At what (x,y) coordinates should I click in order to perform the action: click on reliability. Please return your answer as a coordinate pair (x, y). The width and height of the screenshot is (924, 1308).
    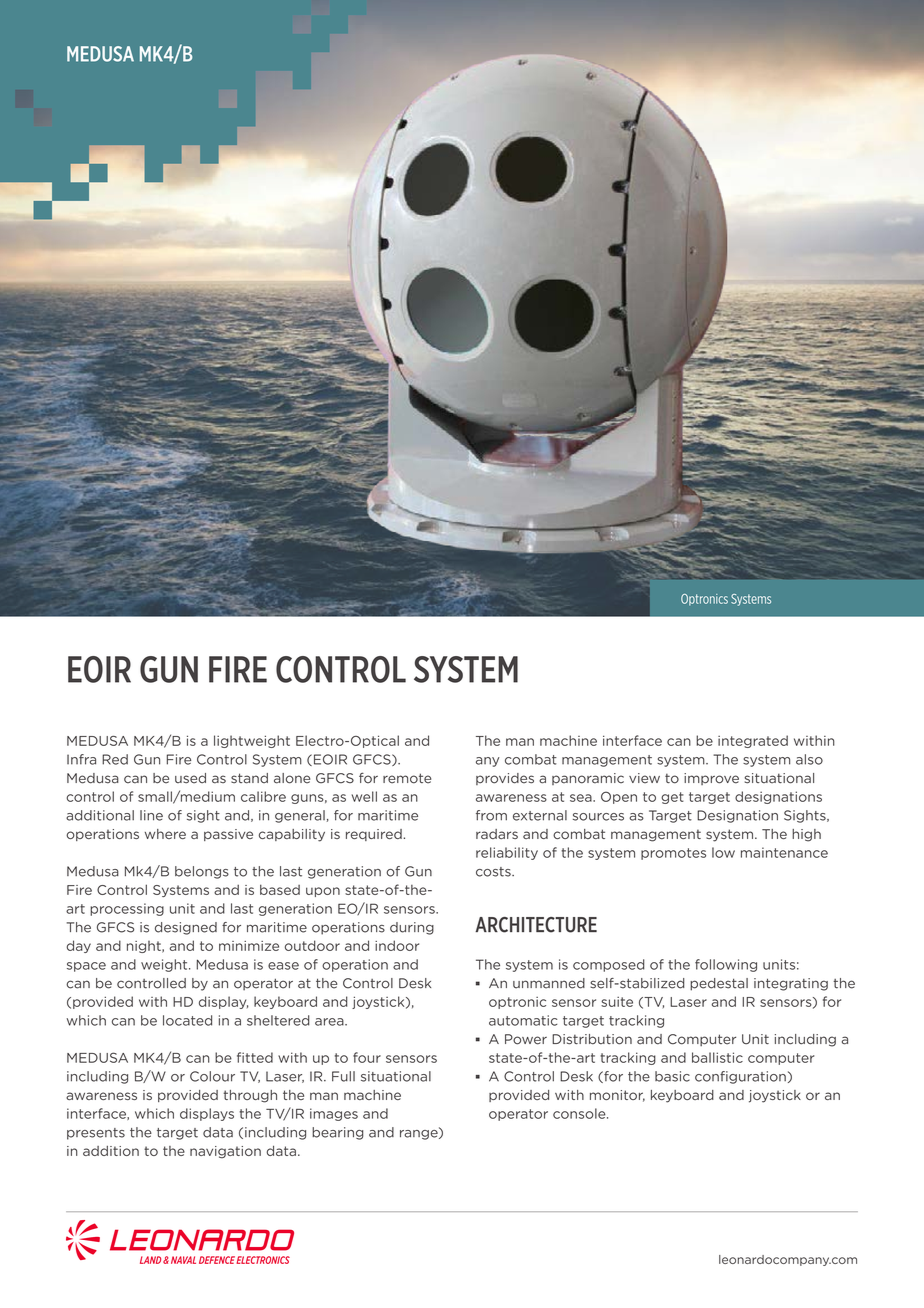
    Looking at the image, I should click on (507, 853).
